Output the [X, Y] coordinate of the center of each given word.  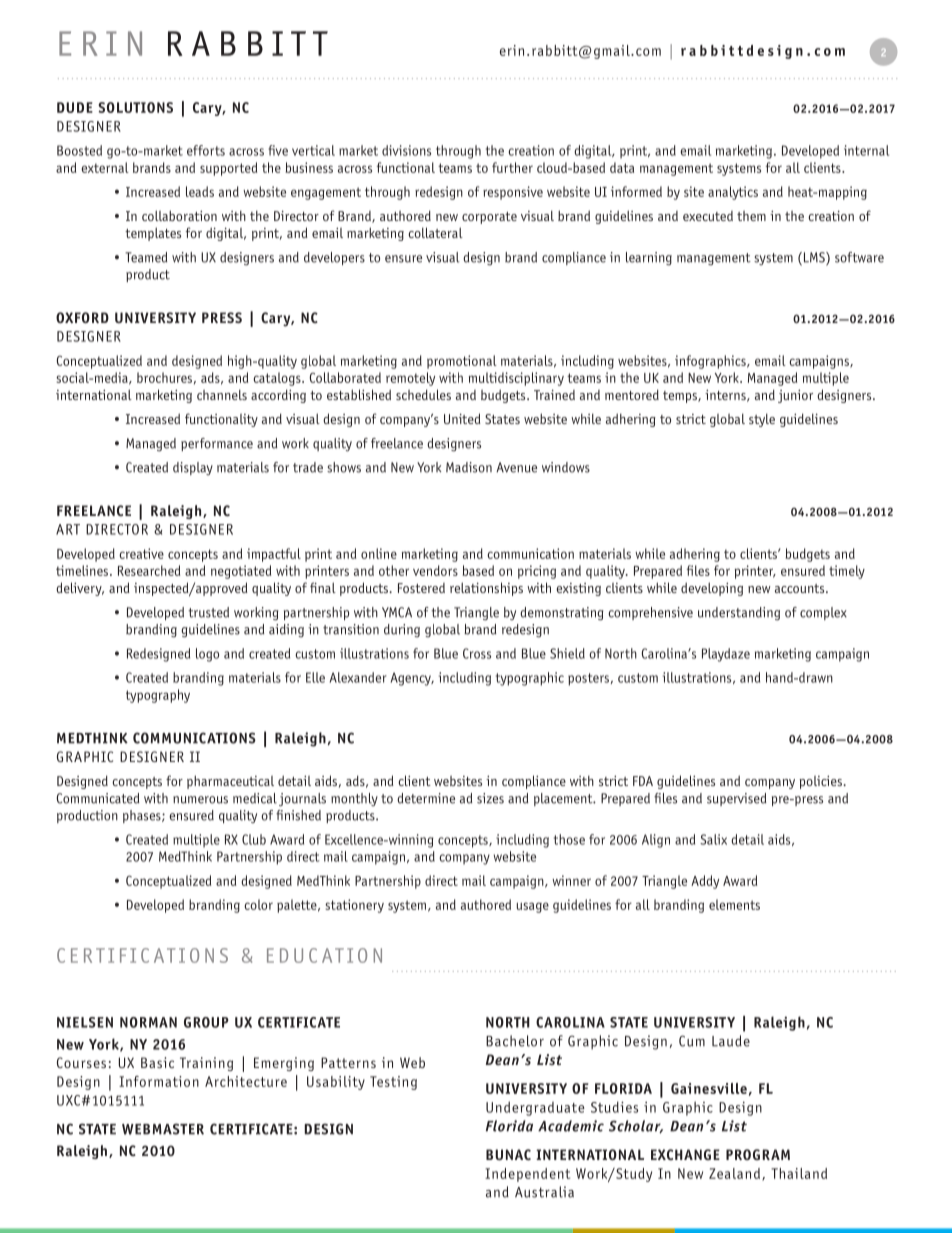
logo [207, 655]
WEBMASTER [163, 1129]
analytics [733, 193]
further [512, 167]
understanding [739, 614]
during [402, 630]
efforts [206, 150]
